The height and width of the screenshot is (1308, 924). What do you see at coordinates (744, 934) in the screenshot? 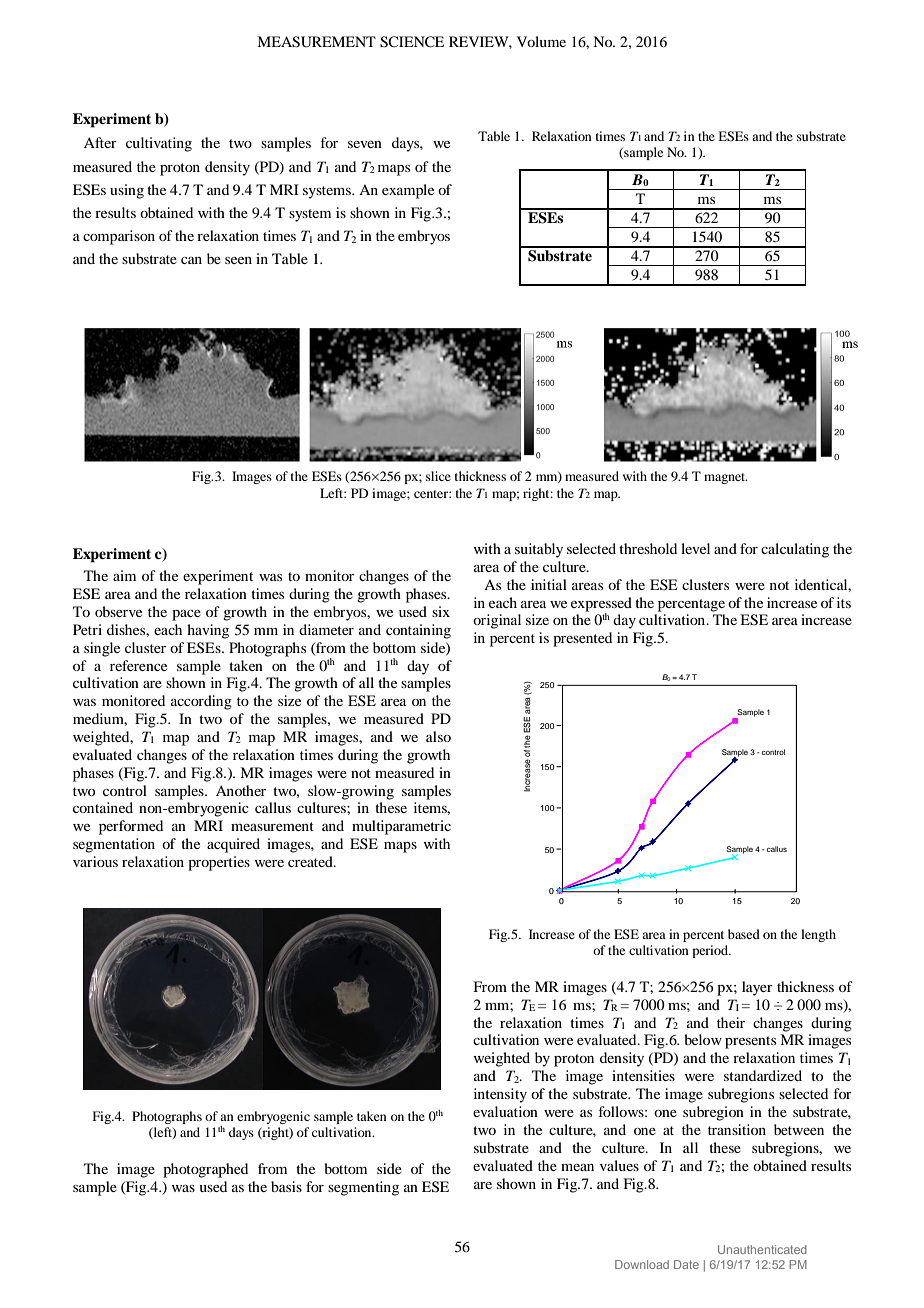
I see `based` at bounding box center [744, 934].
